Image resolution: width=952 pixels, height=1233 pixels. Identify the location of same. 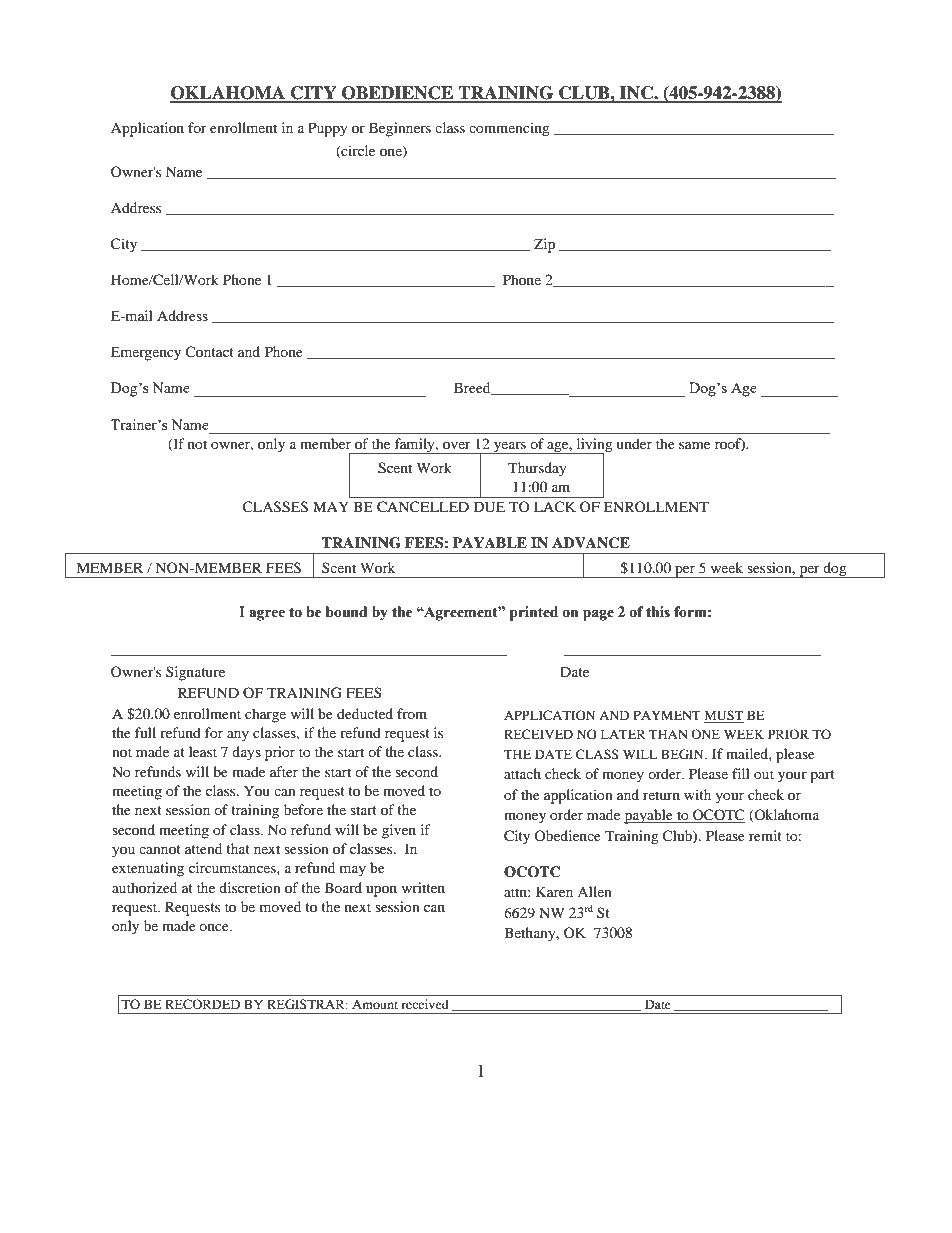
(694, 445).
